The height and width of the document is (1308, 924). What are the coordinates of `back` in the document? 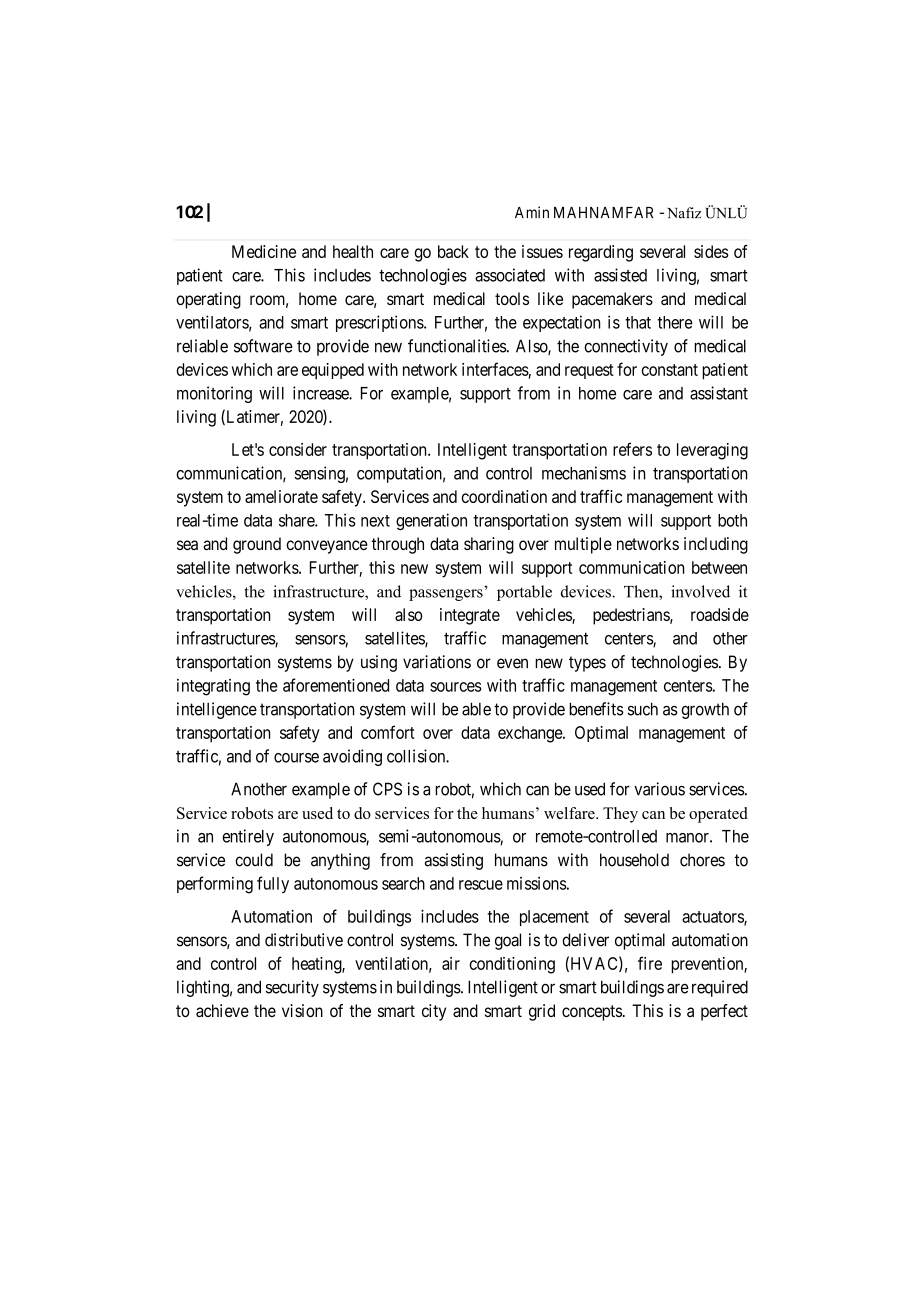 It's located at (453, 251).
